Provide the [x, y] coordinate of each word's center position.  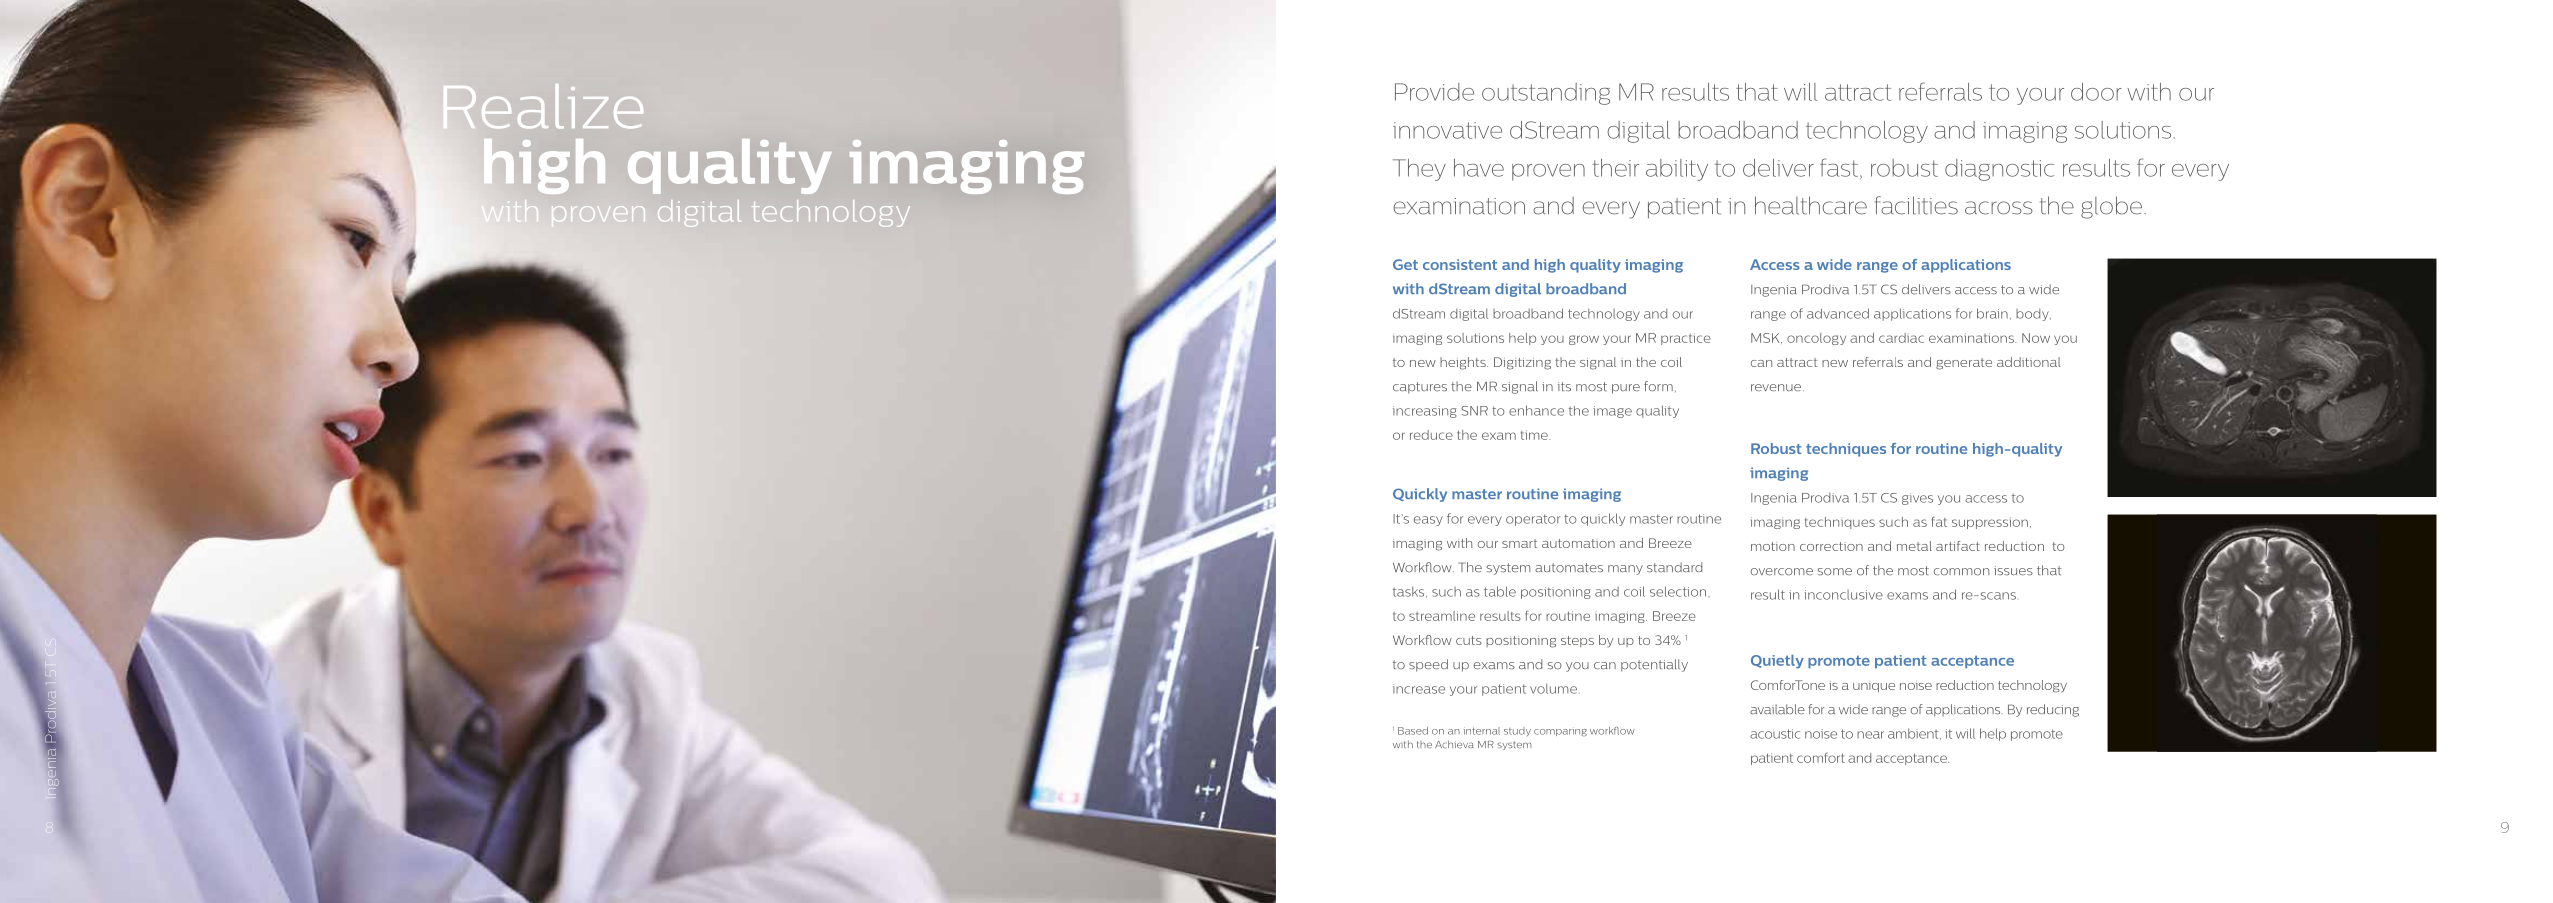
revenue [1776, 388]
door [2096, 92]
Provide [1434, 92]
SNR [1474, 411]
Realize [543, 106]
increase [1419, 689]
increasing [1425, 412]
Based [1413, 731]
